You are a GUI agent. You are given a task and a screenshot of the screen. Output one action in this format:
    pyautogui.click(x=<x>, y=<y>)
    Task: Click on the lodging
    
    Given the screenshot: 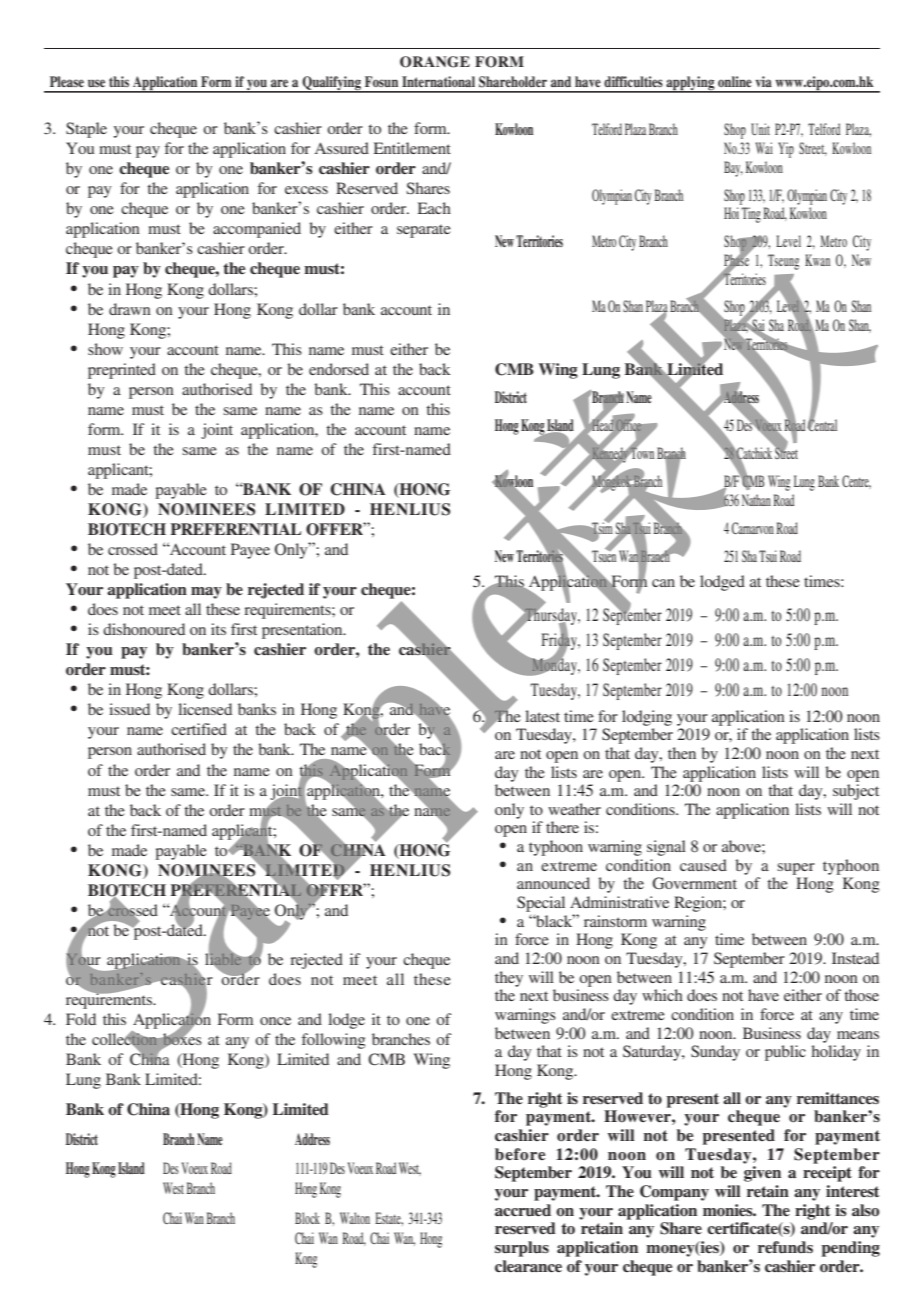 What is the action you would take?
    pyautogui.click(x=647, y=718)
